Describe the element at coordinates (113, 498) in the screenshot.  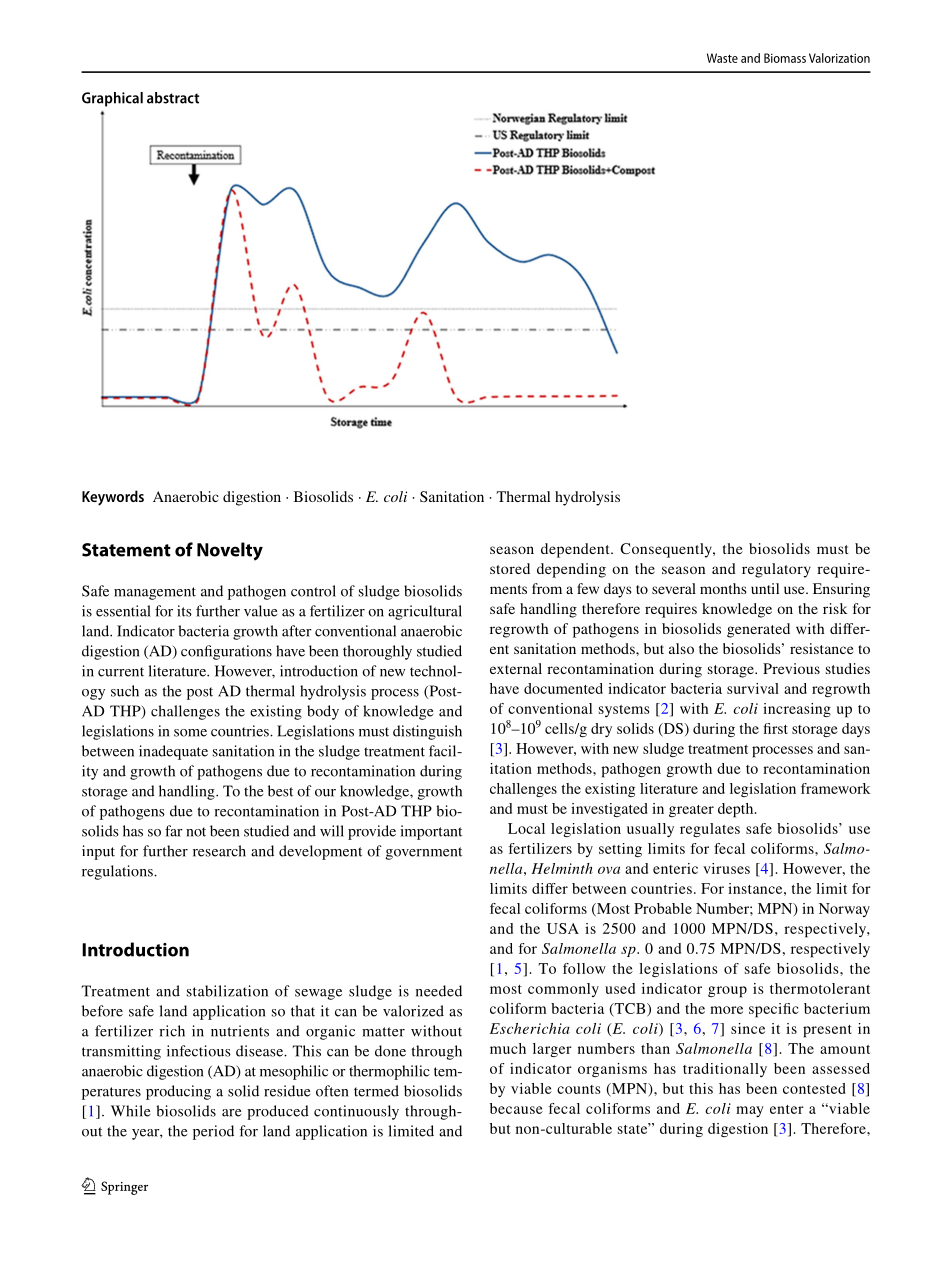
I see `Keywords` at that location.
